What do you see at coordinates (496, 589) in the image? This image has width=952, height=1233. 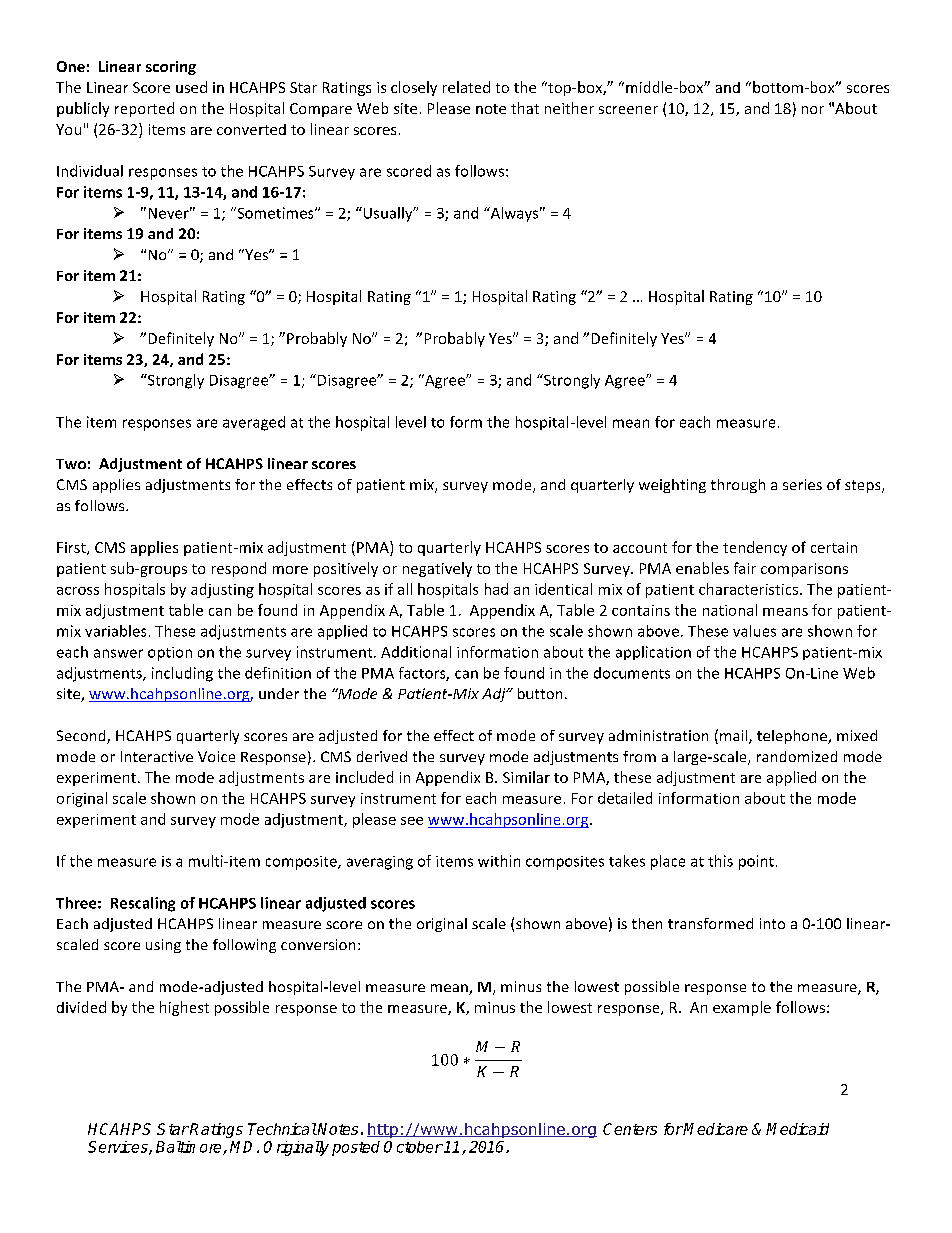 I see `had` at bounding box center [496, 589].
